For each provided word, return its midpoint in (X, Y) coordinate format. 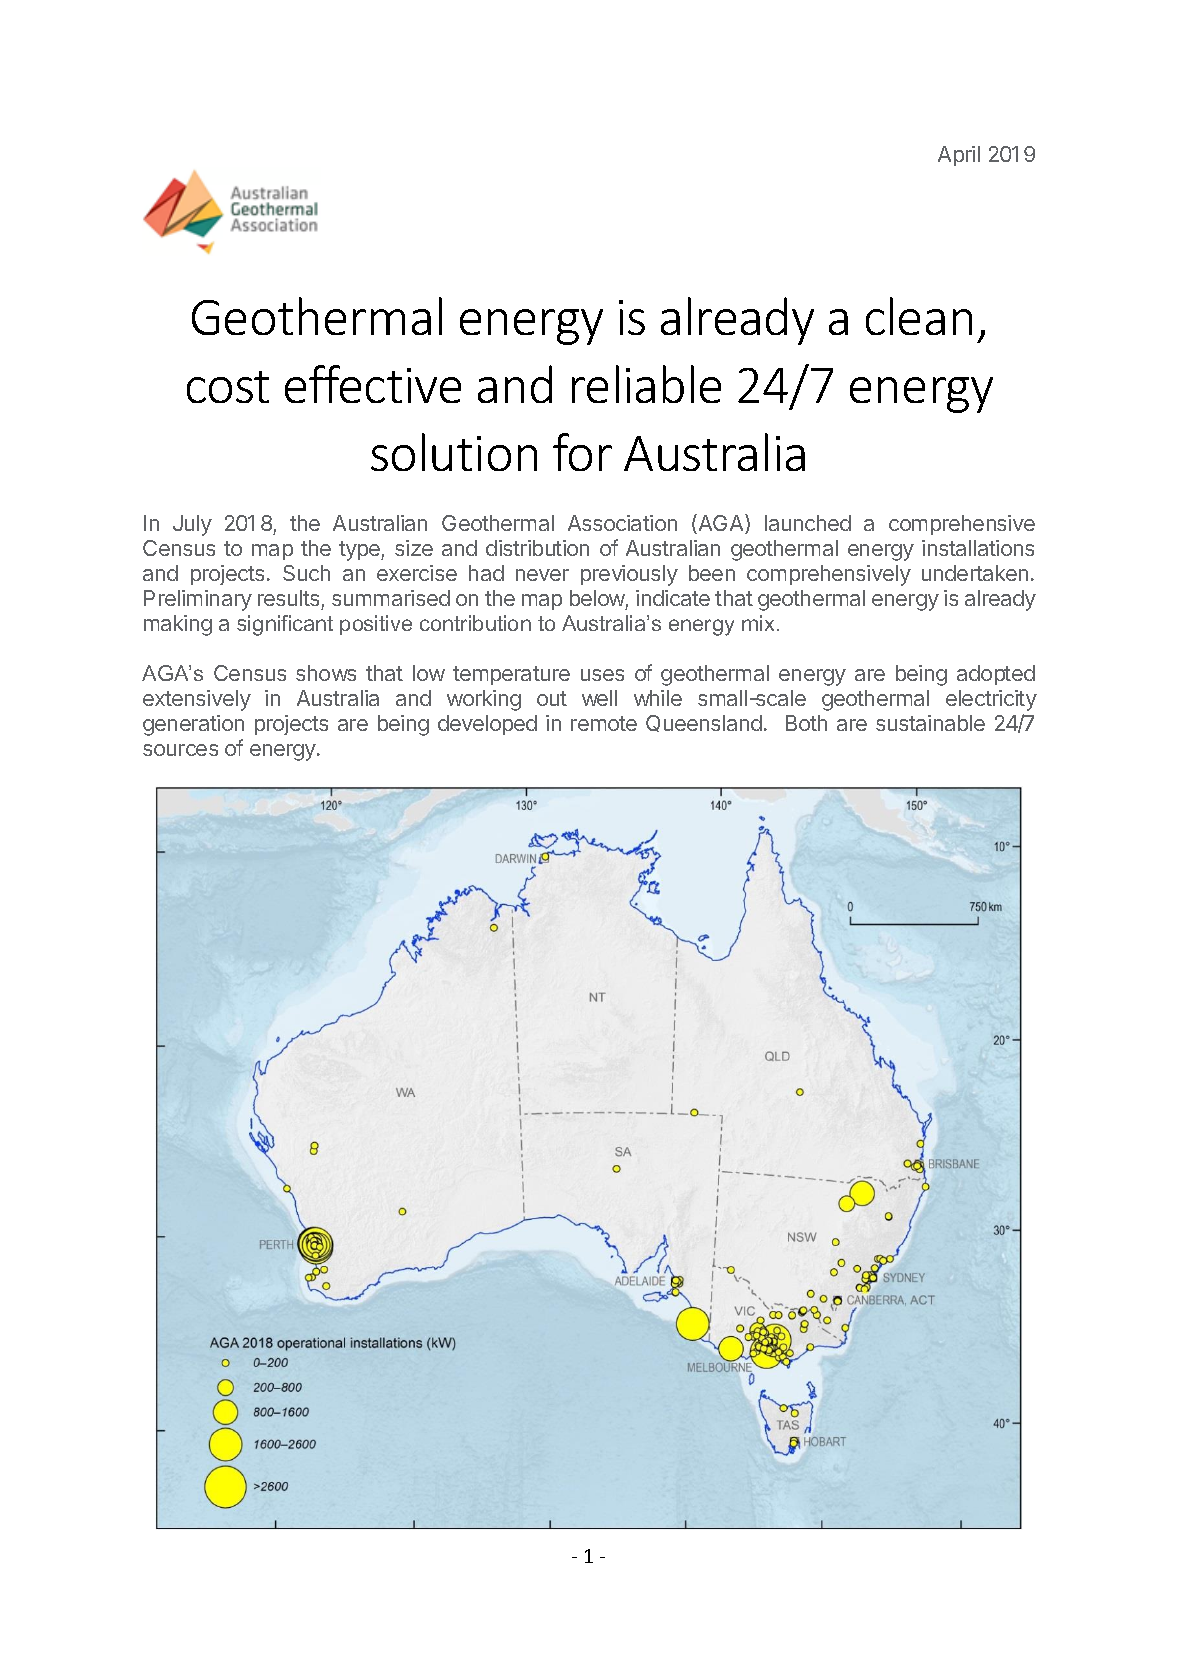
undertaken (975, 573)
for (582, 452)
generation (193, 725)
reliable (646, 384)
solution (454, 452)
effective (373, 384)
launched (808, 523)
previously (629, 575)
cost (228, 387)
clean (919, 316)
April (959, 156)
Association (622, 523)
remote (604, 723)
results (288, 598)
